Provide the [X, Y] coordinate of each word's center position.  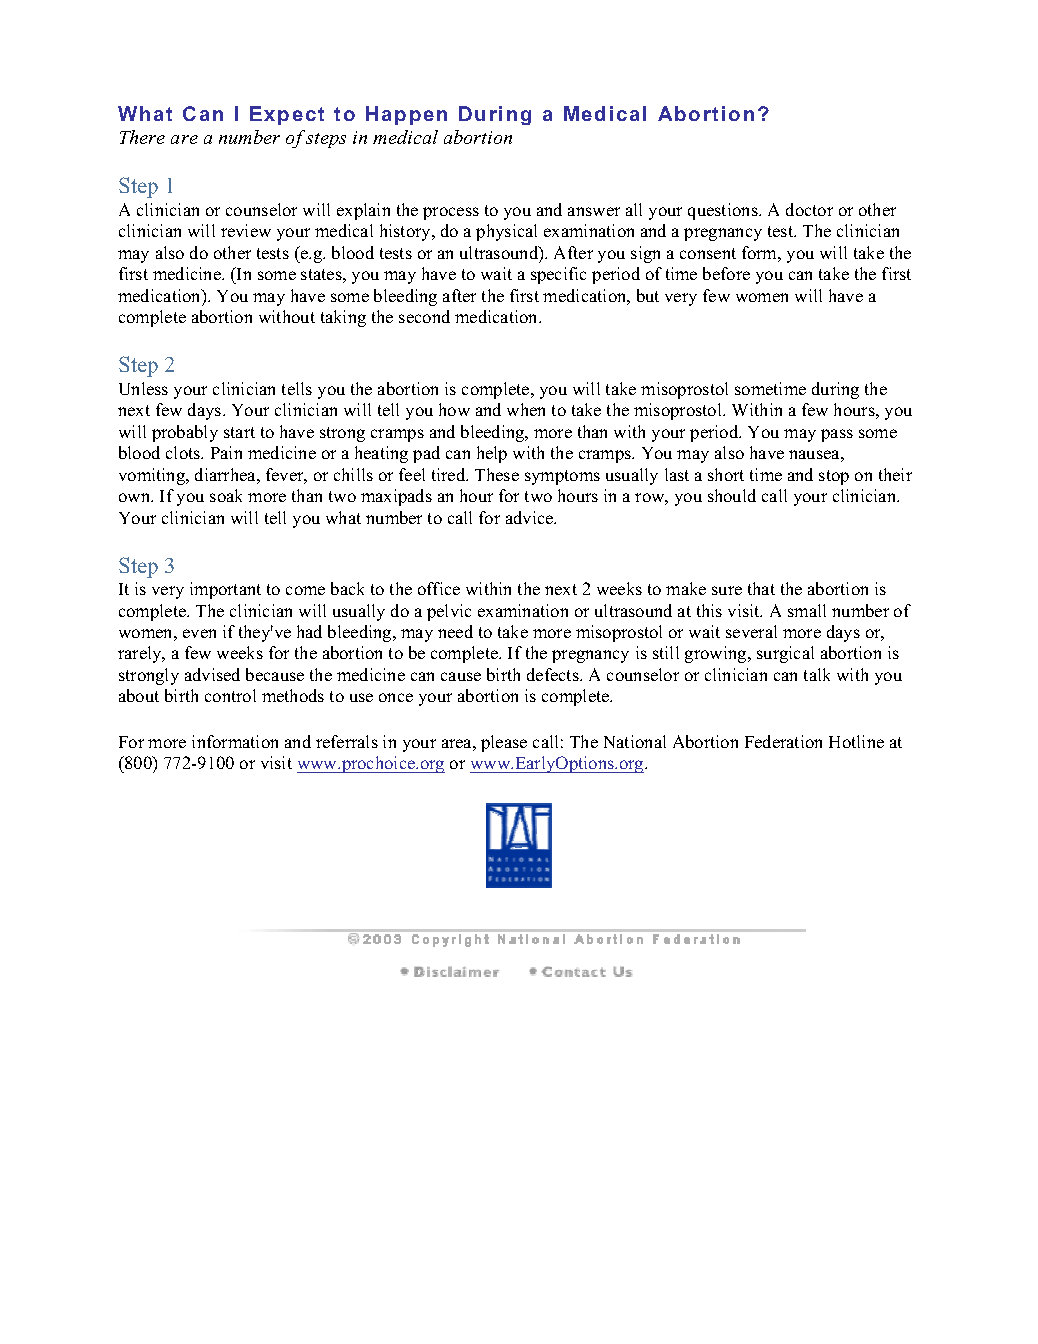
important [225, 590]
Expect [287, 115]
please [504, 743]
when [526, 409]
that [761, 588]
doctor [809, 209]
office [439, 588]
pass [837, 435]
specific [558, 275]
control [230, 695]
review [246, 230]
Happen [406, 115]
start [239, 432]
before [726, 273]
